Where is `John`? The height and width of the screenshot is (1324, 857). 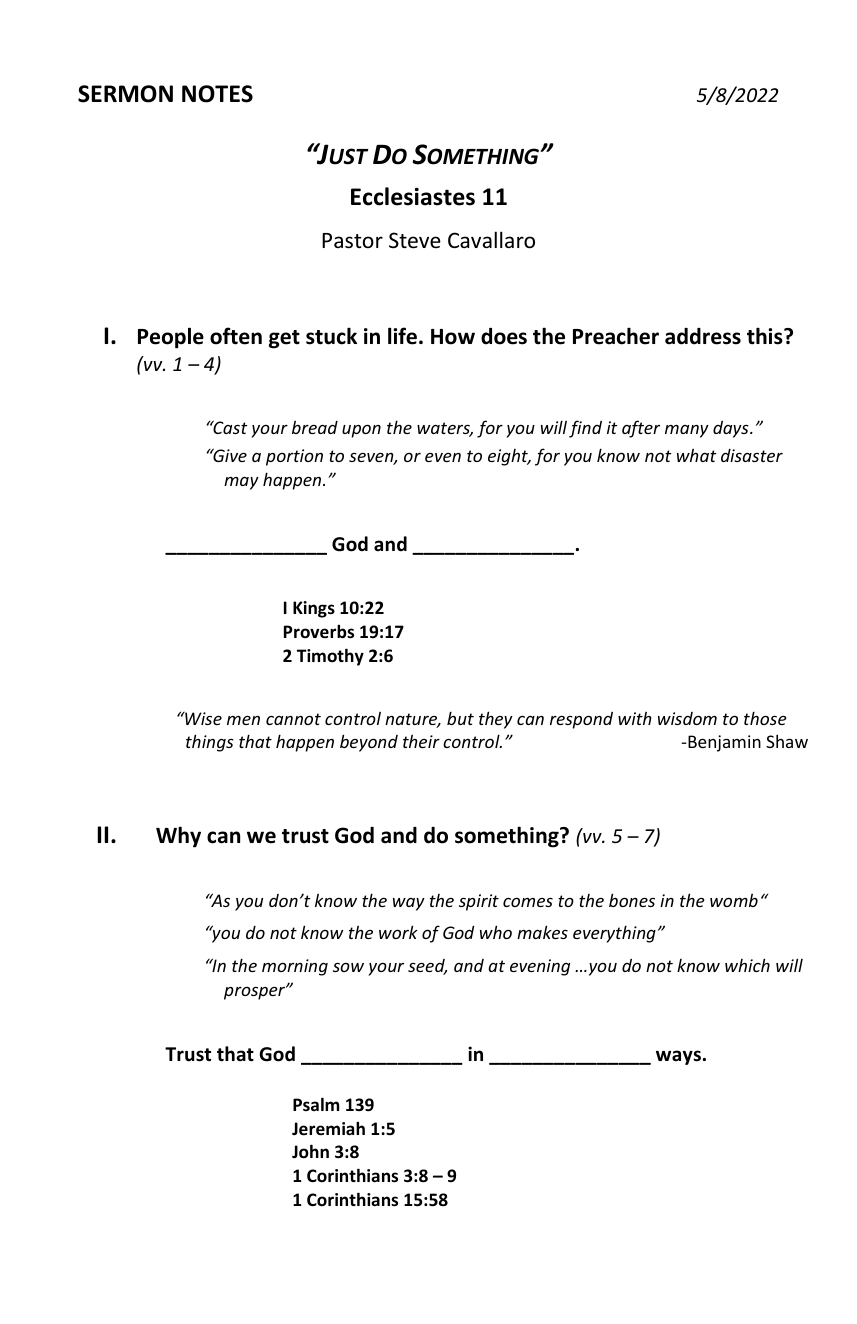 John is located at coordinates (310, 1151).
